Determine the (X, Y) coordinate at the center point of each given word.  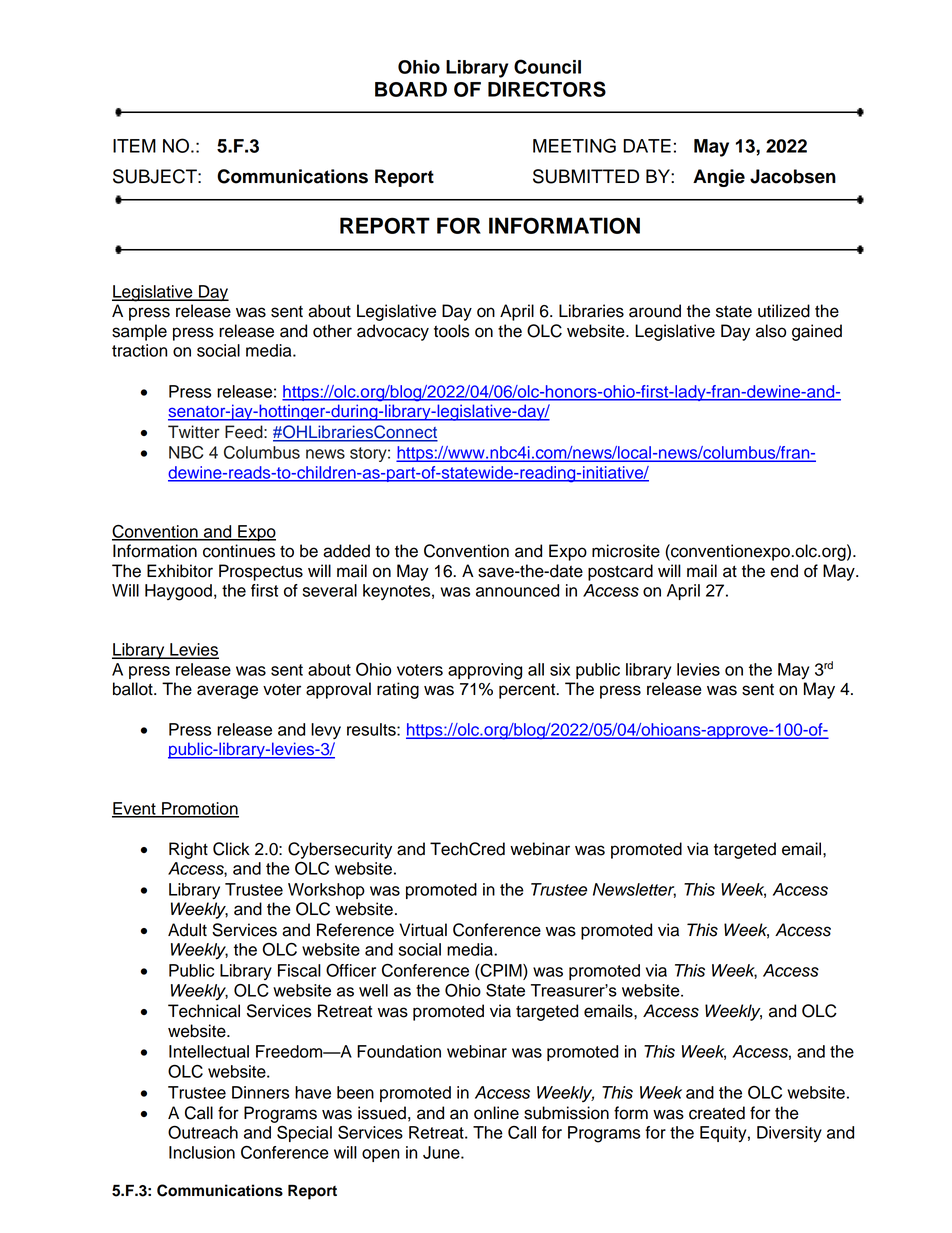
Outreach (203, 1132)
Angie (719, 178)
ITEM (134, 146)
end (784, 571)
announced (517, 590)
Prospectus (261, 572)
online (496, 1113)
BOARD (411, 89)
